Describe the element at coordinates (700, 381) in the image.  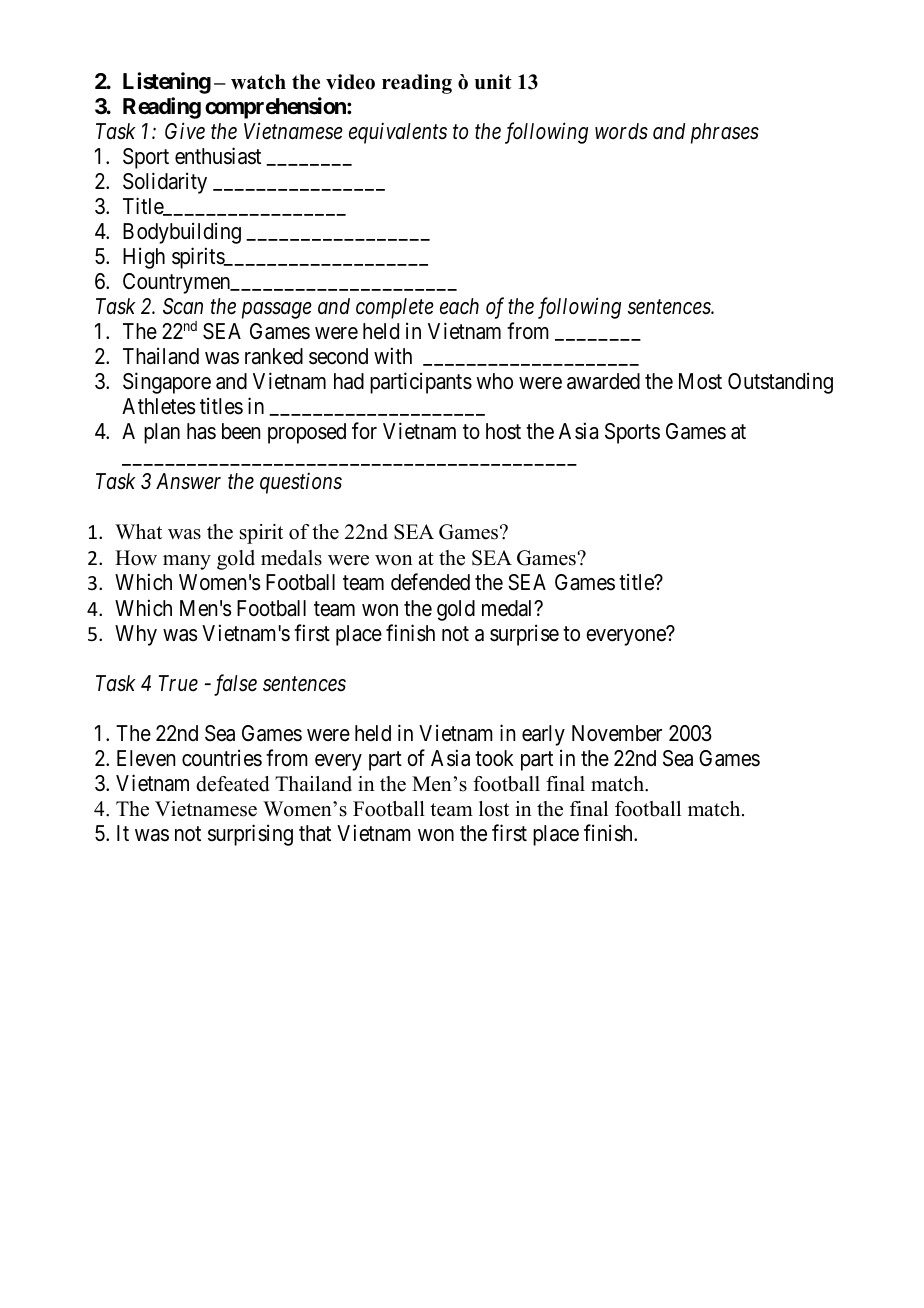
I see `Most` at that location.
